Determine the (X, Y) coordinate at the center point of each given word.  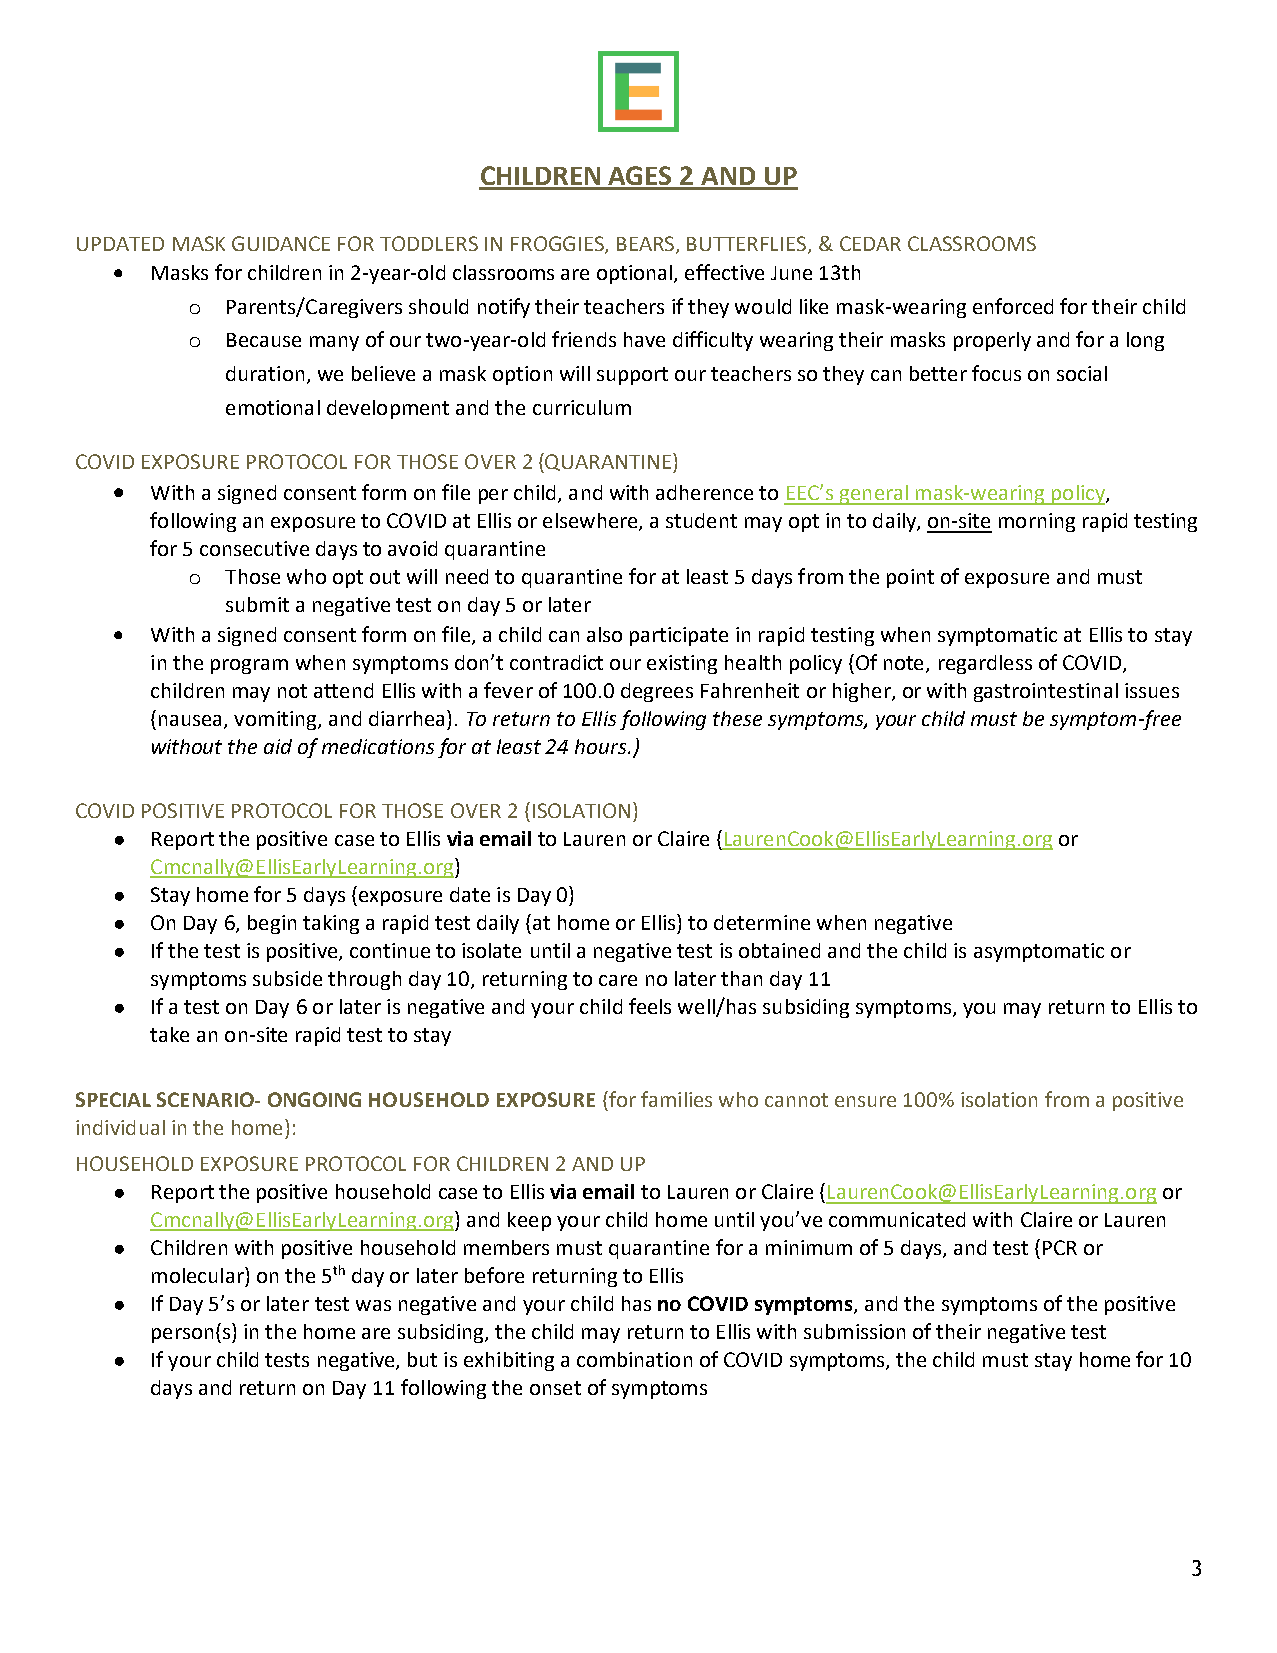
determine (762, 922)
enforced (1013, 306)
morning (1037, 522)
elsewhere (591, 522)
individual (120, 1127)
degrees (657, 692)
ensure (865, 1101)
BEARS (647, 244)
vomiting (276, 720)
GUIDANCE (281, 243)
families (676, 1099)
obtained (779, 950)
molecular (199, 1275)
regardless (985, 664)
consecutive (254, 548)
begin (272, 924)
